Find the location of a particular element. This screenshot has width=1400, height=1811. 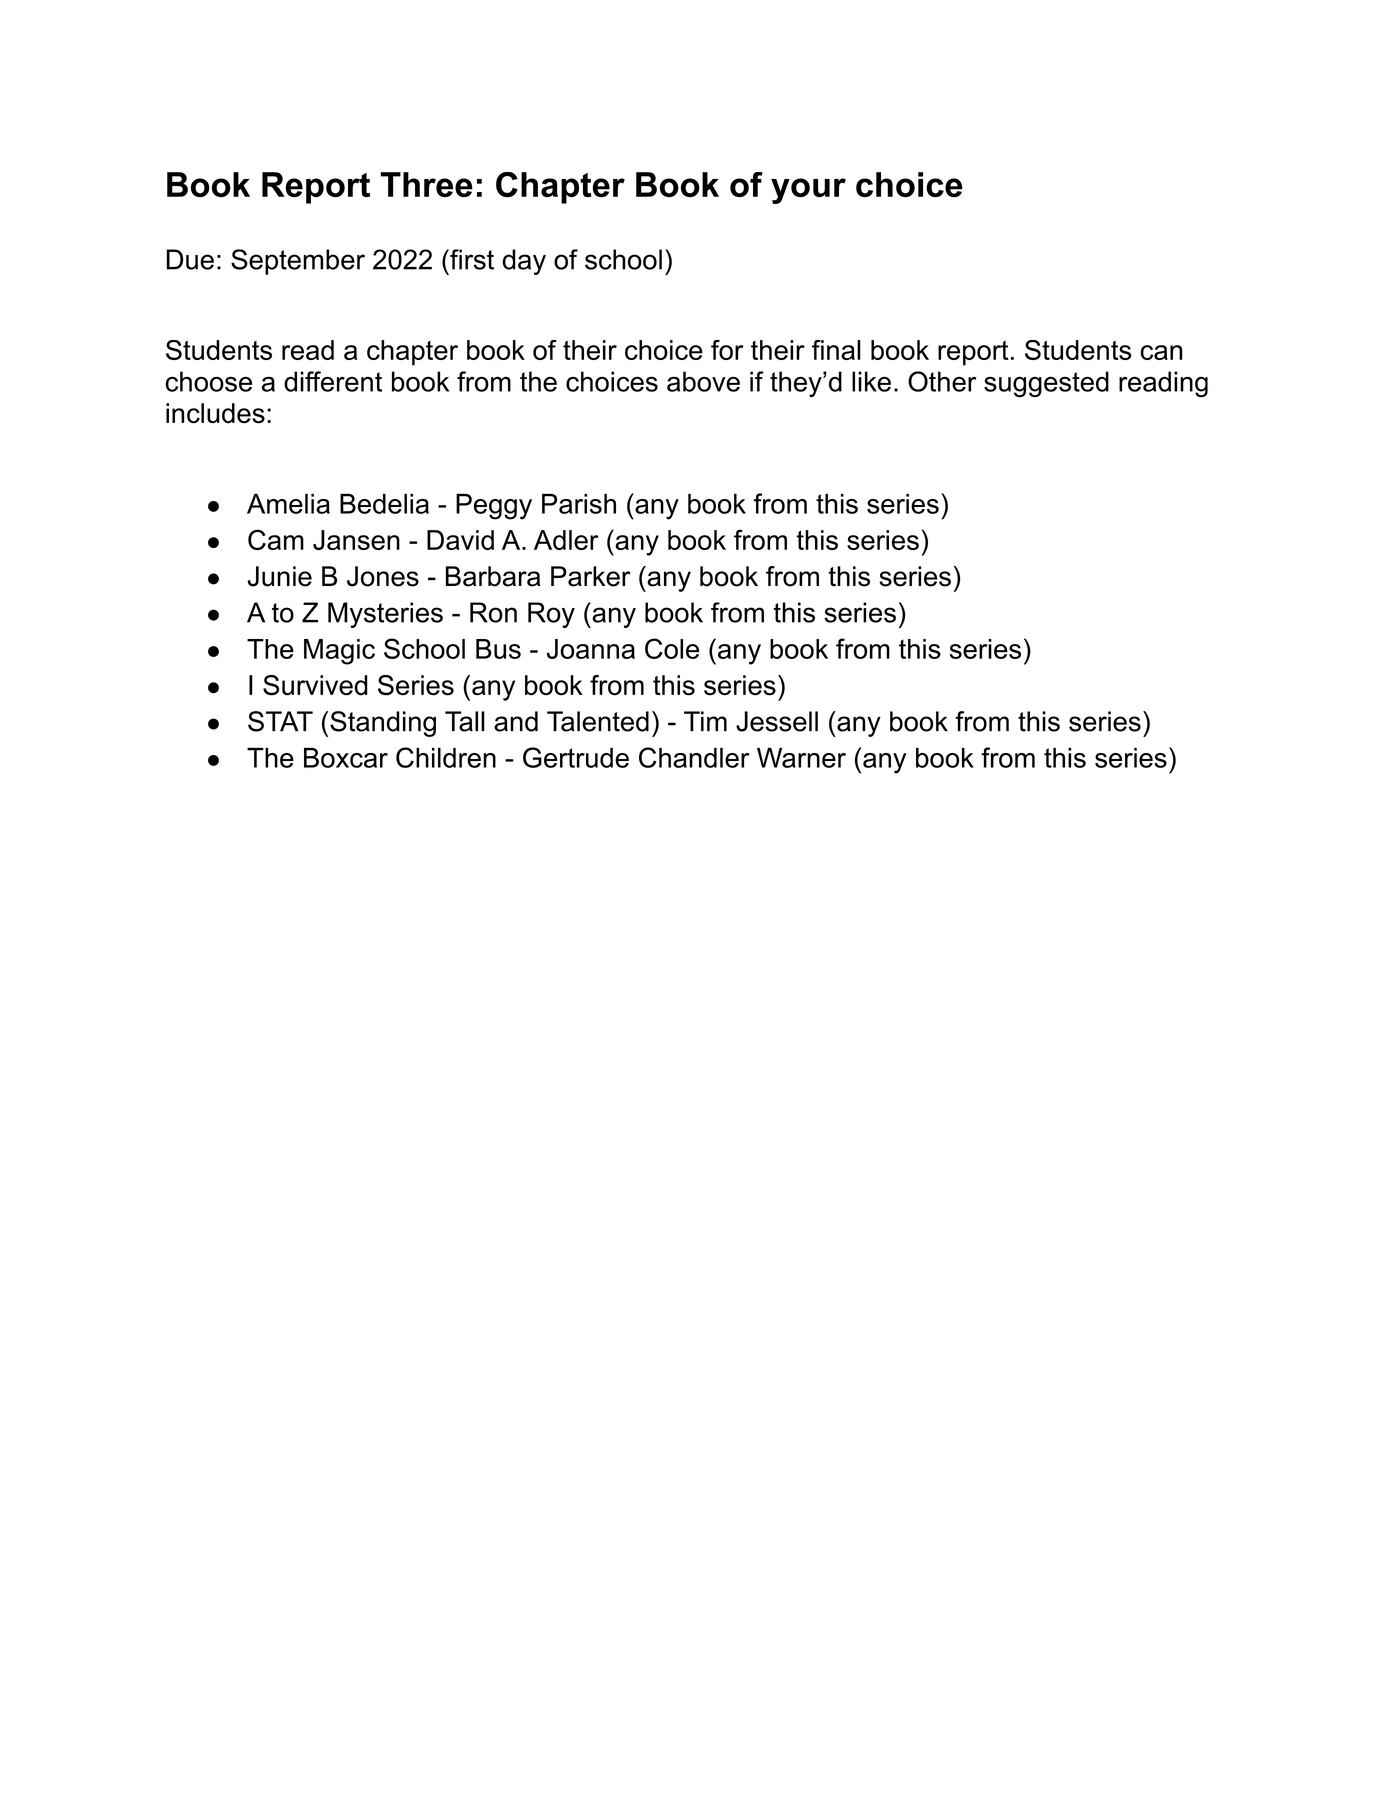

Roy is located at coordinates (551, 615).
